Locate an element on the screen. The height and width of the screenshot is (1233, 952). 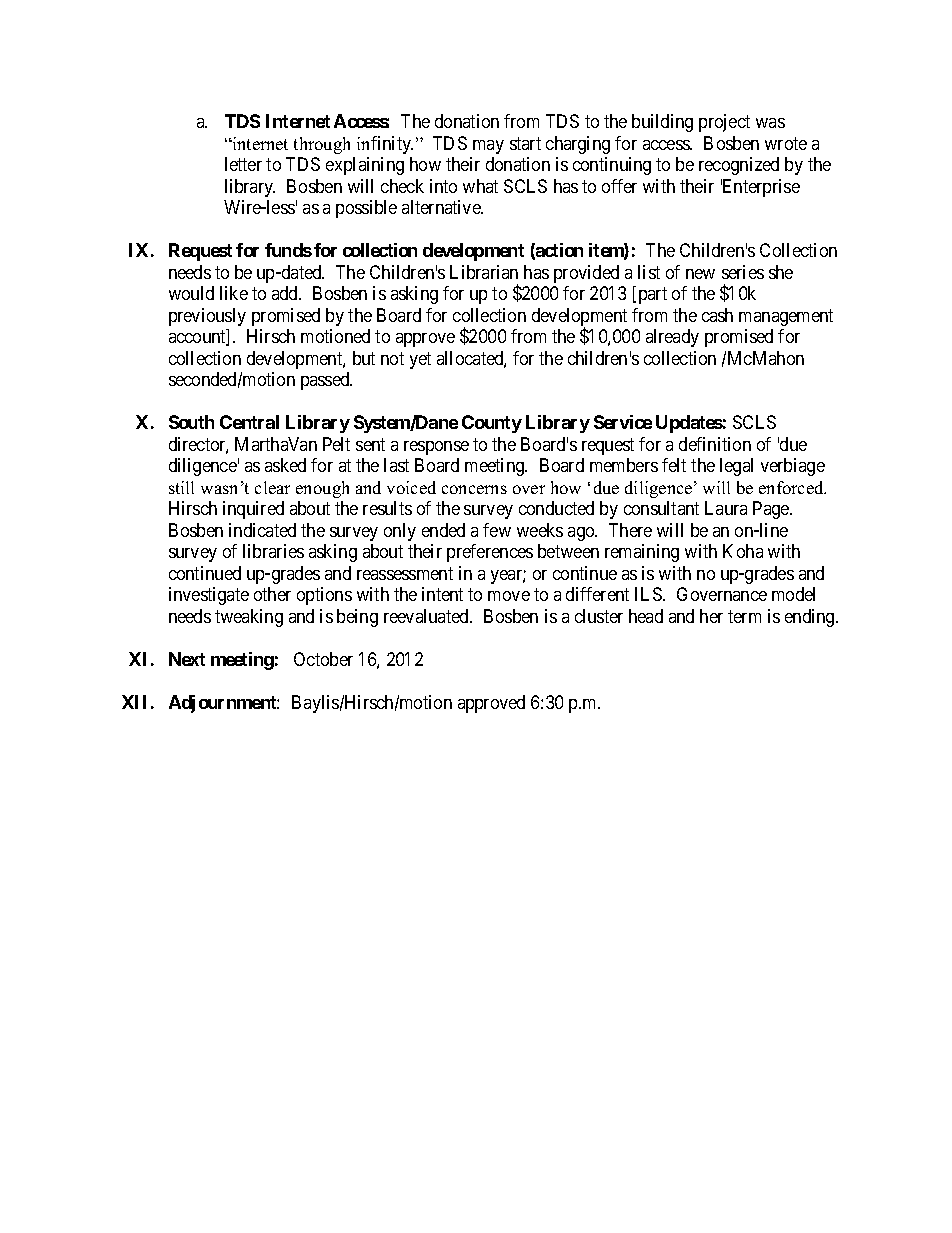
inquired is located at coordinates (253, 510).
